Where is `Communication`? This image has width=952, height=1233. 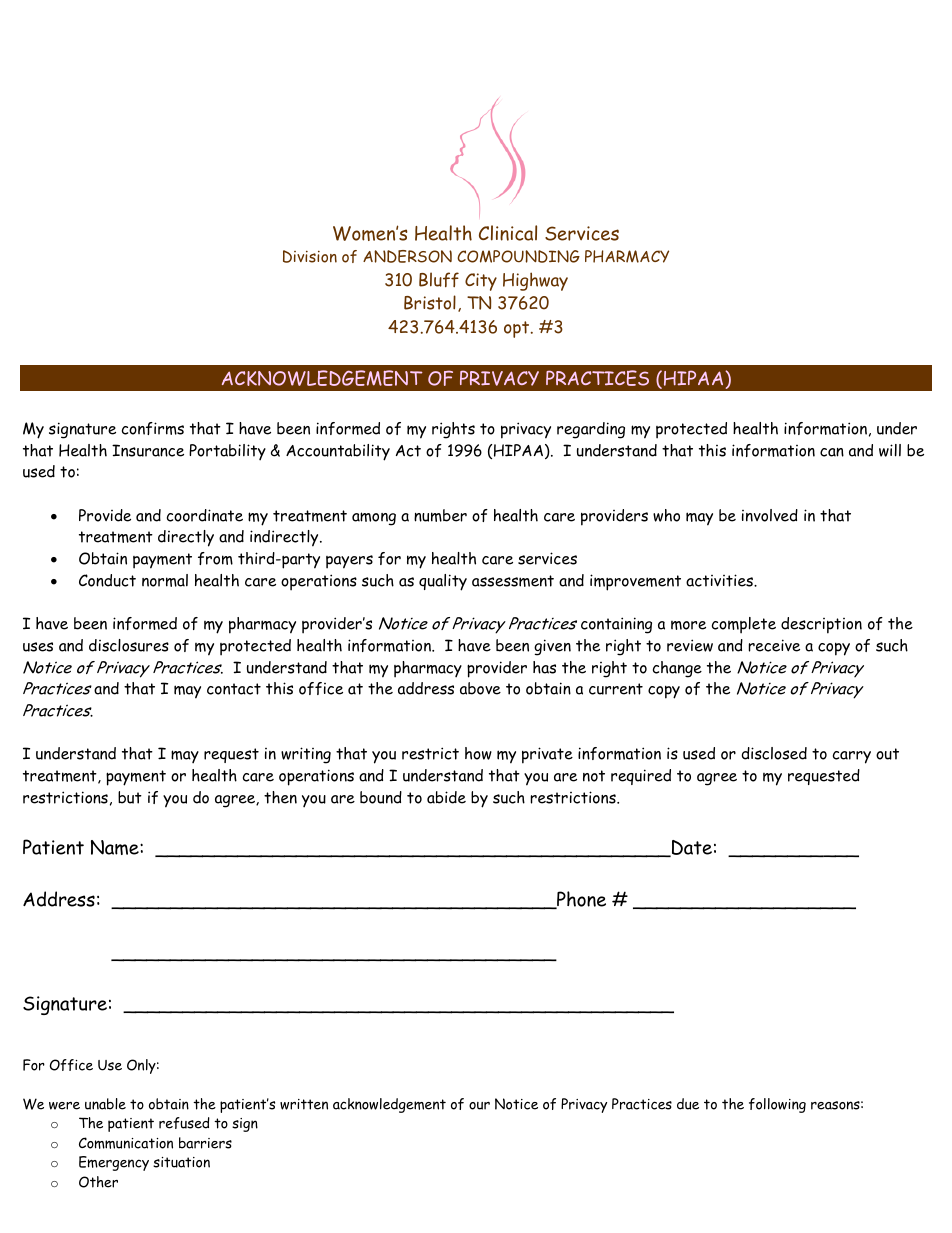 Communication is located at coordinates (126, 1143).
